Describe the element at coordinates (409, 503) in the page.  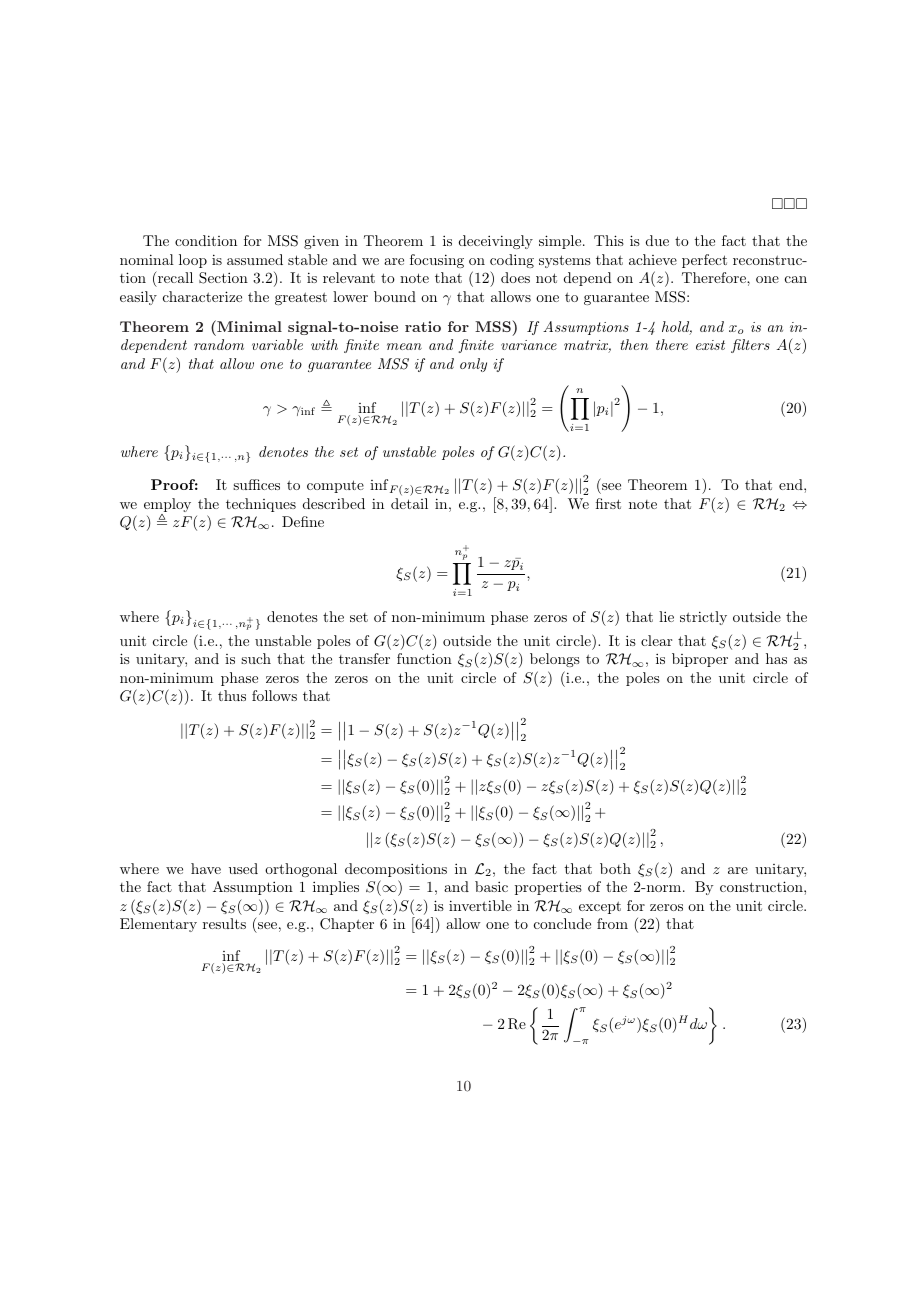
I see `detail` at that location.
